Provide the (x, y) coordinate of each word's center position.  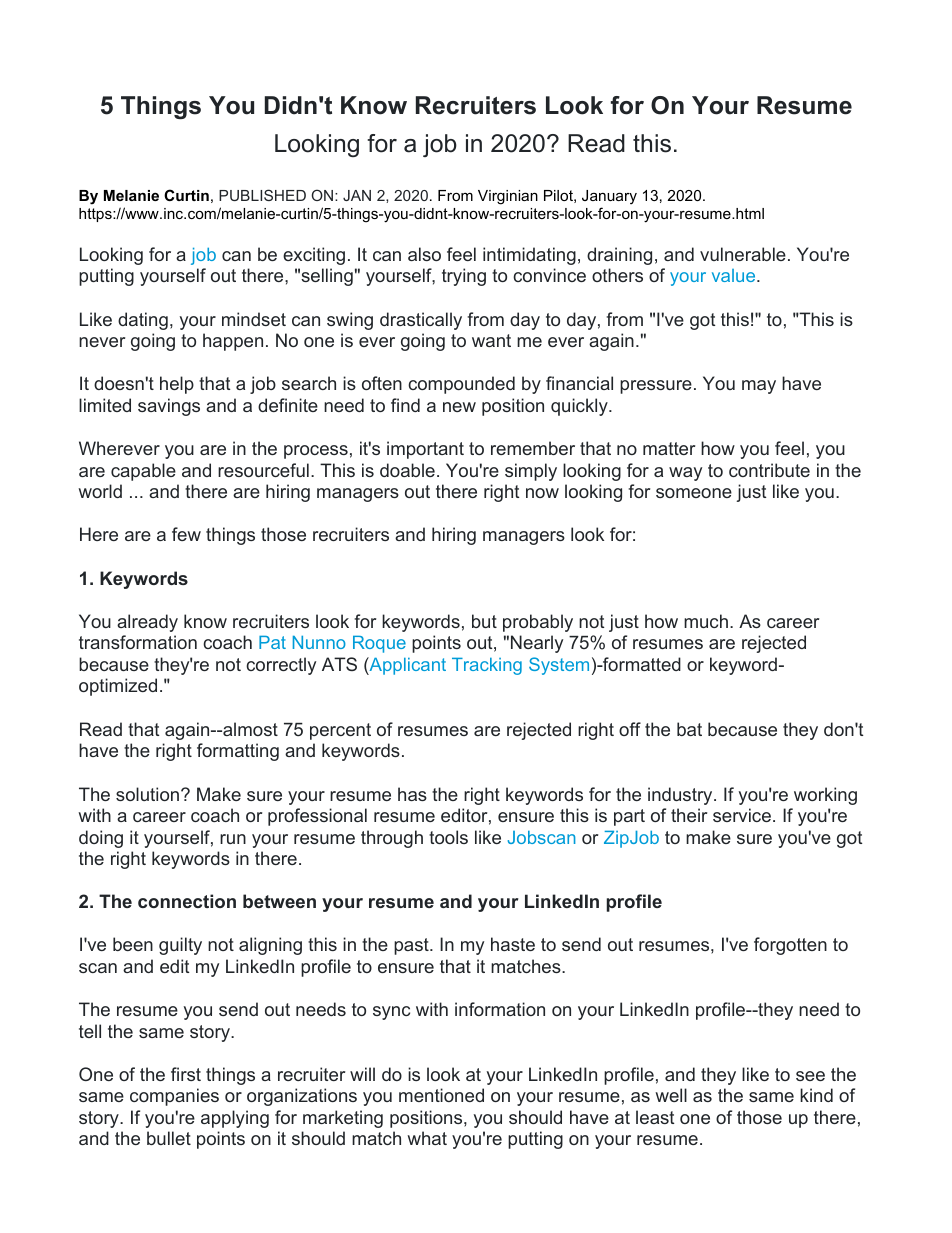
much (706, 621)
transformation (138, 642)
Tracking (487, 666)
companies (174, 1097)
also (424, 254)
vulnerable (743, 254)
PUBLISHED (262, 195)
